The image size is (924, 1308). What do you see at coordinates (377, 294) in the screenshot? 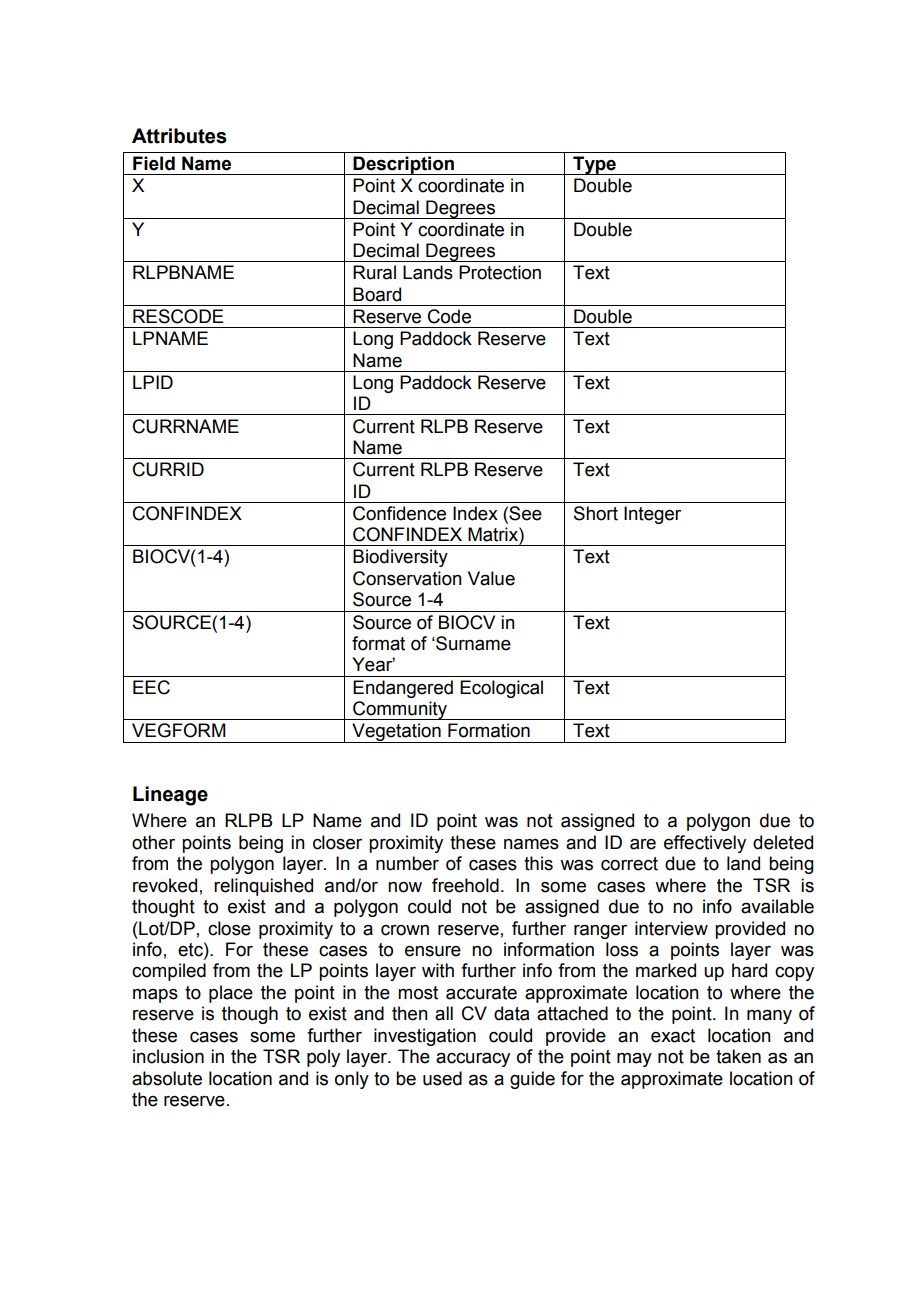
I see `Board` at bounding box center [377, 294].
